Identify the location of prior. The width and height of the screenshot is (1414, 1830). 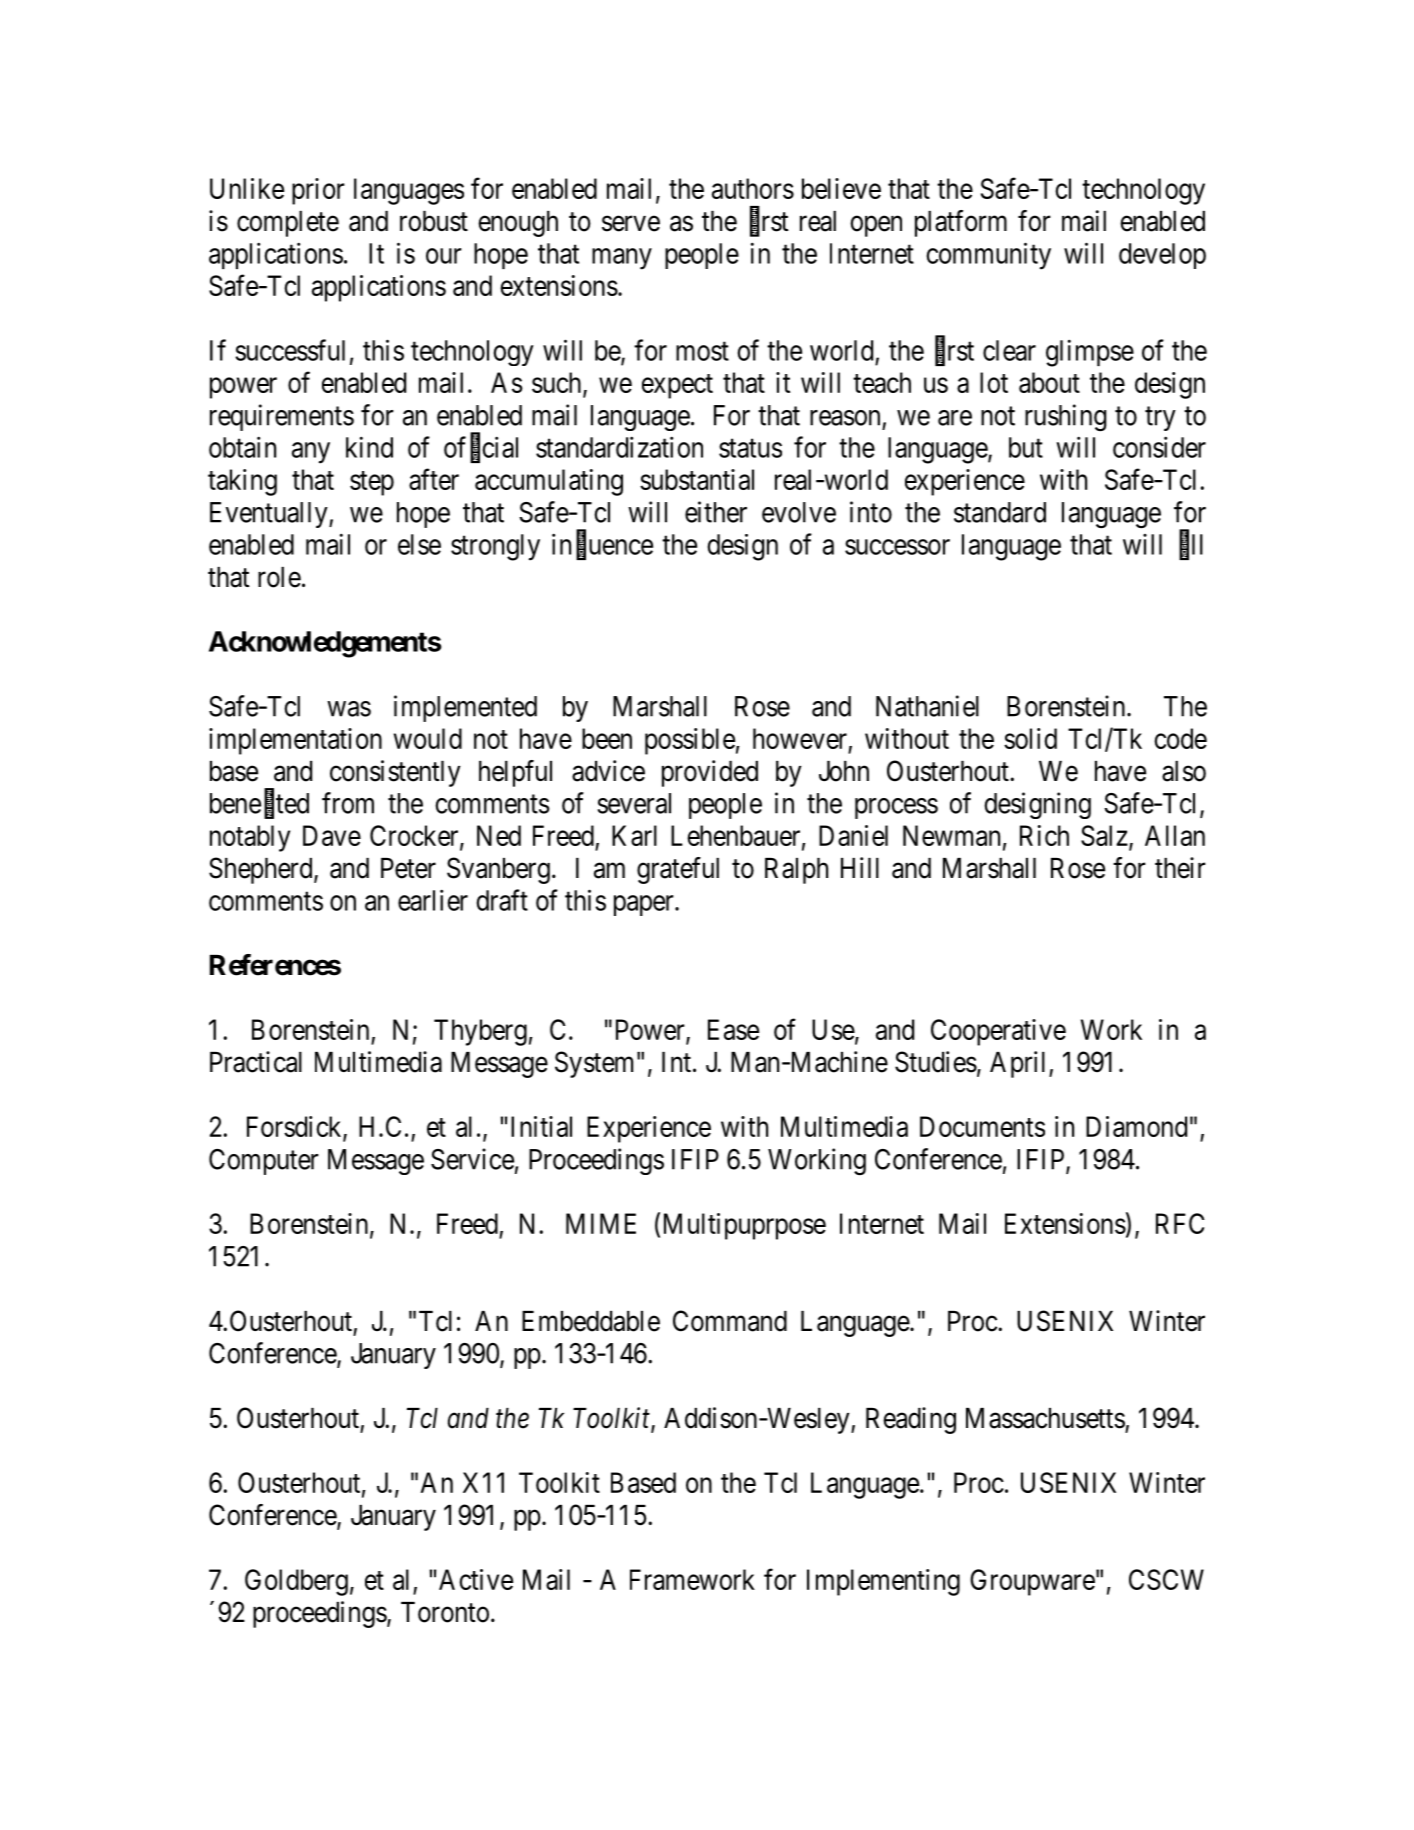
(318, 191).
